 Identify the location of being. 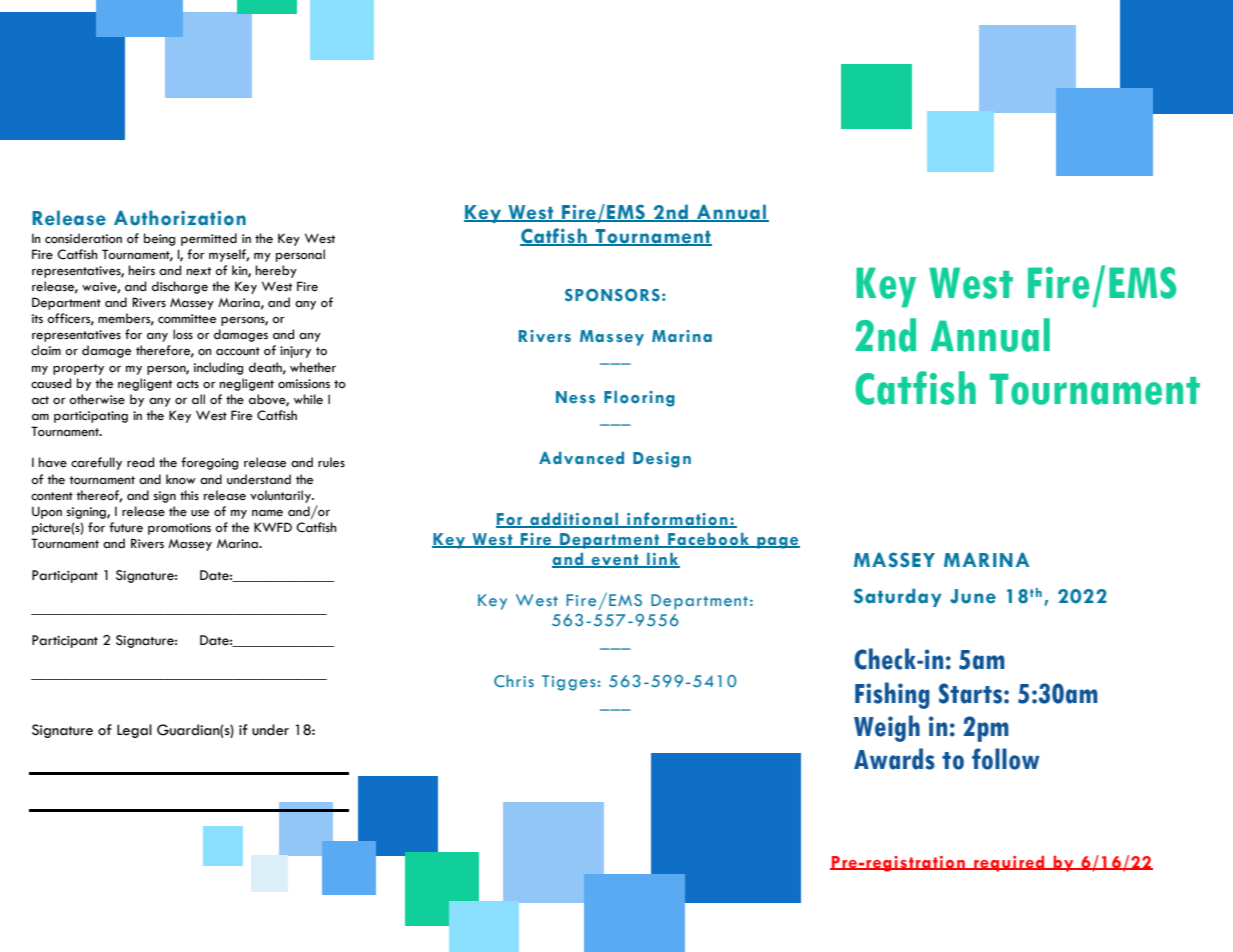
(159, 239).
